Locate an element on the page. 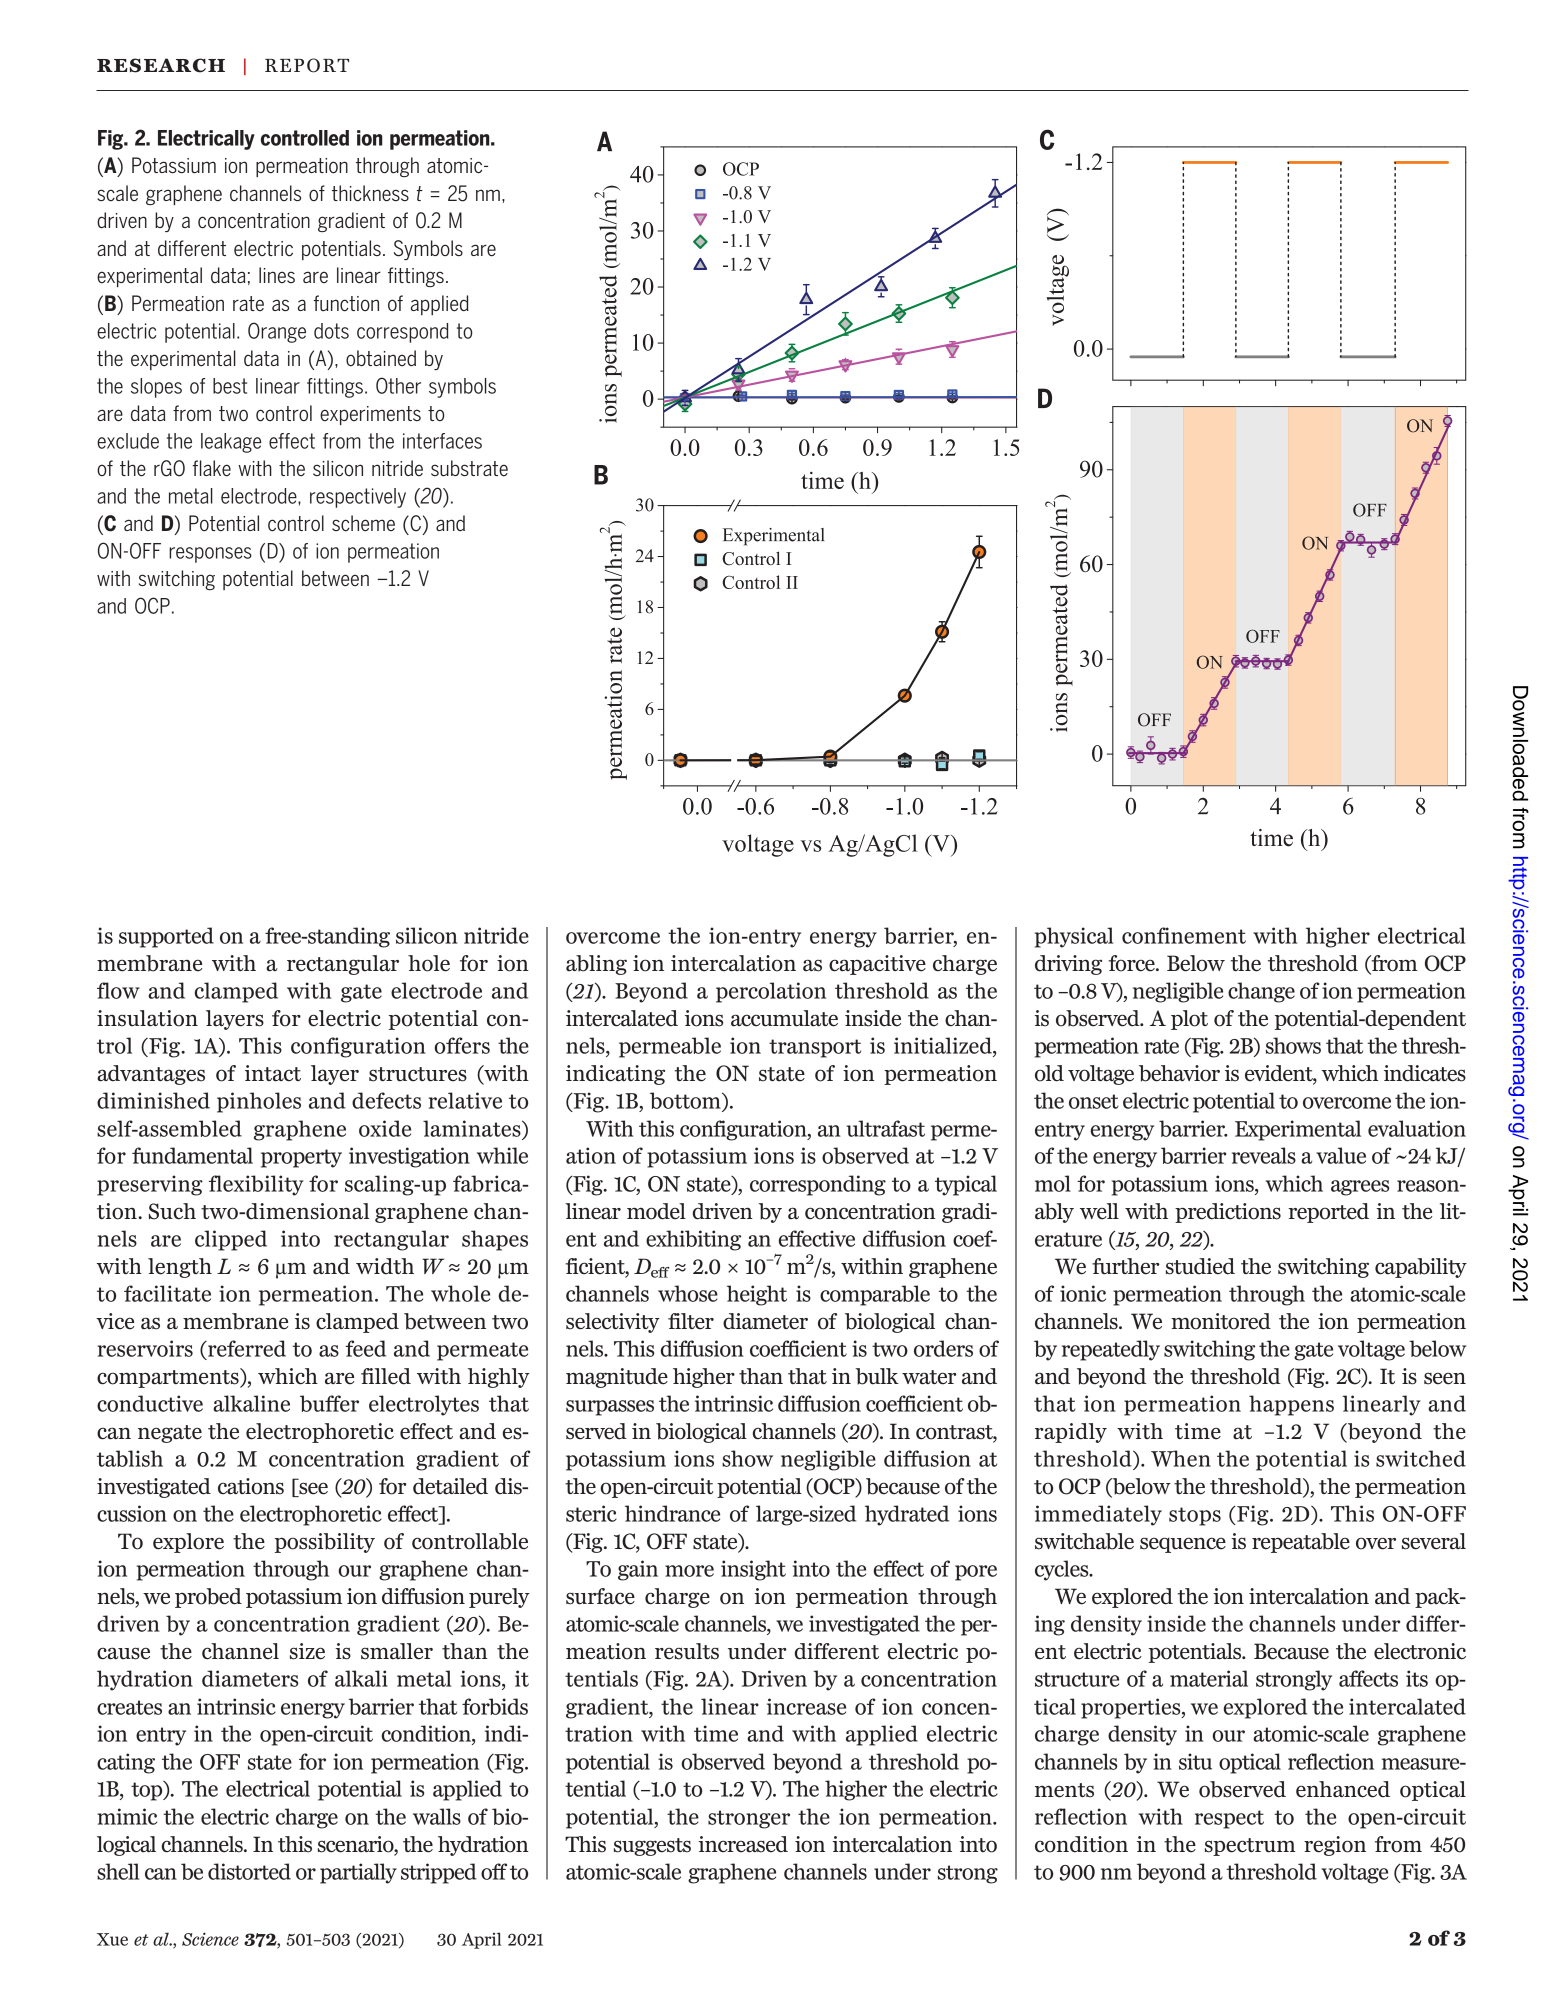 The height and width of the page is (1989, 1563). suggests is located at coordinates (652, 1847).
